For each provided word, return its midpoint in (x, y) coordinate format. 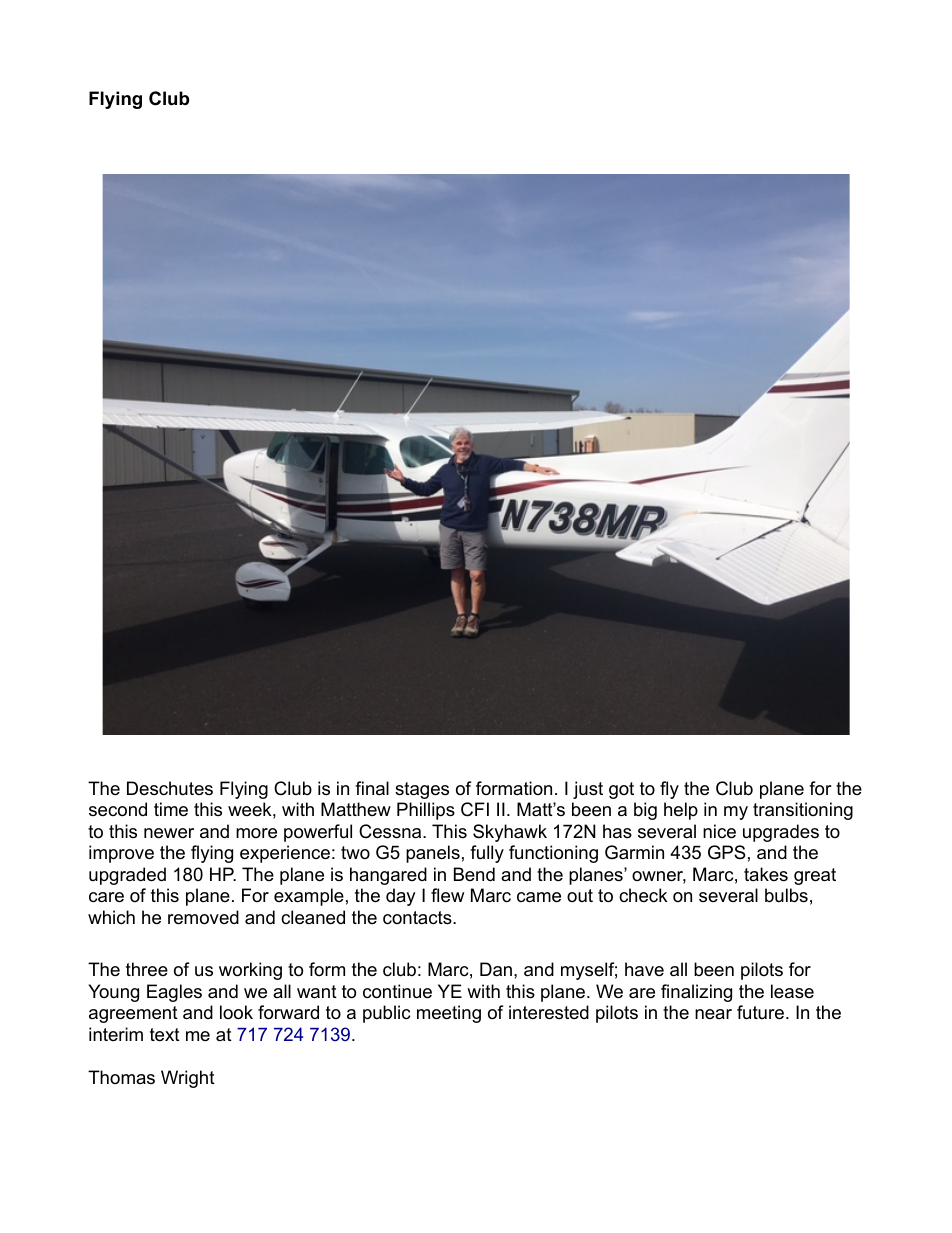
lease (792, 991)
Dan (496, 969)
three (147, 969)
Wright (188, 1079)
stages (422, 790)
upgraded (127, 876)
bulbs (786, 895)
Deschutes (170, 788)
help (681, 811)
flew (447, 895)
